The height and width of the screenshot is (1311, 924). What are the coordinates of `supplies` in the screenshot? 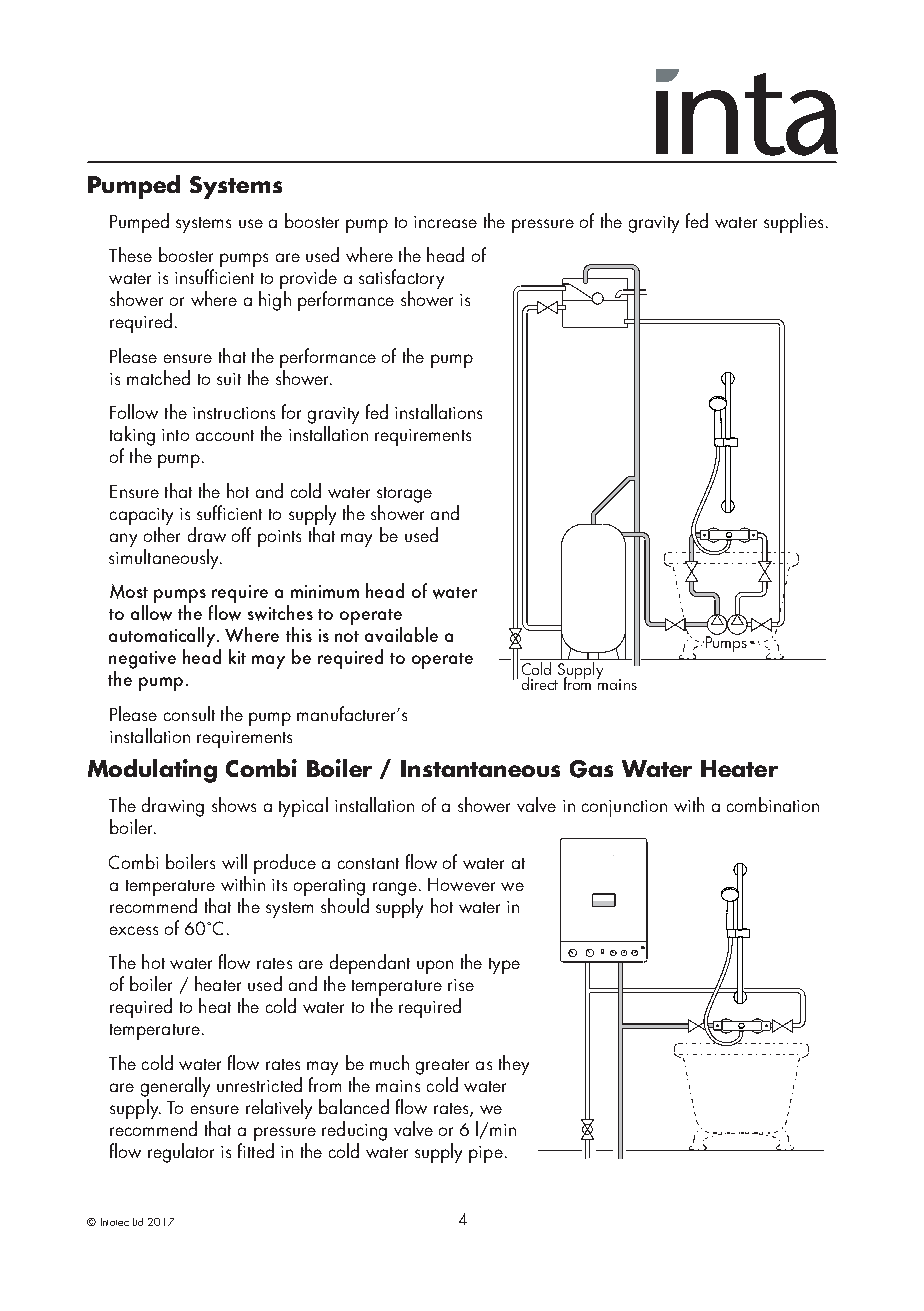 It's located at (793, 223).
